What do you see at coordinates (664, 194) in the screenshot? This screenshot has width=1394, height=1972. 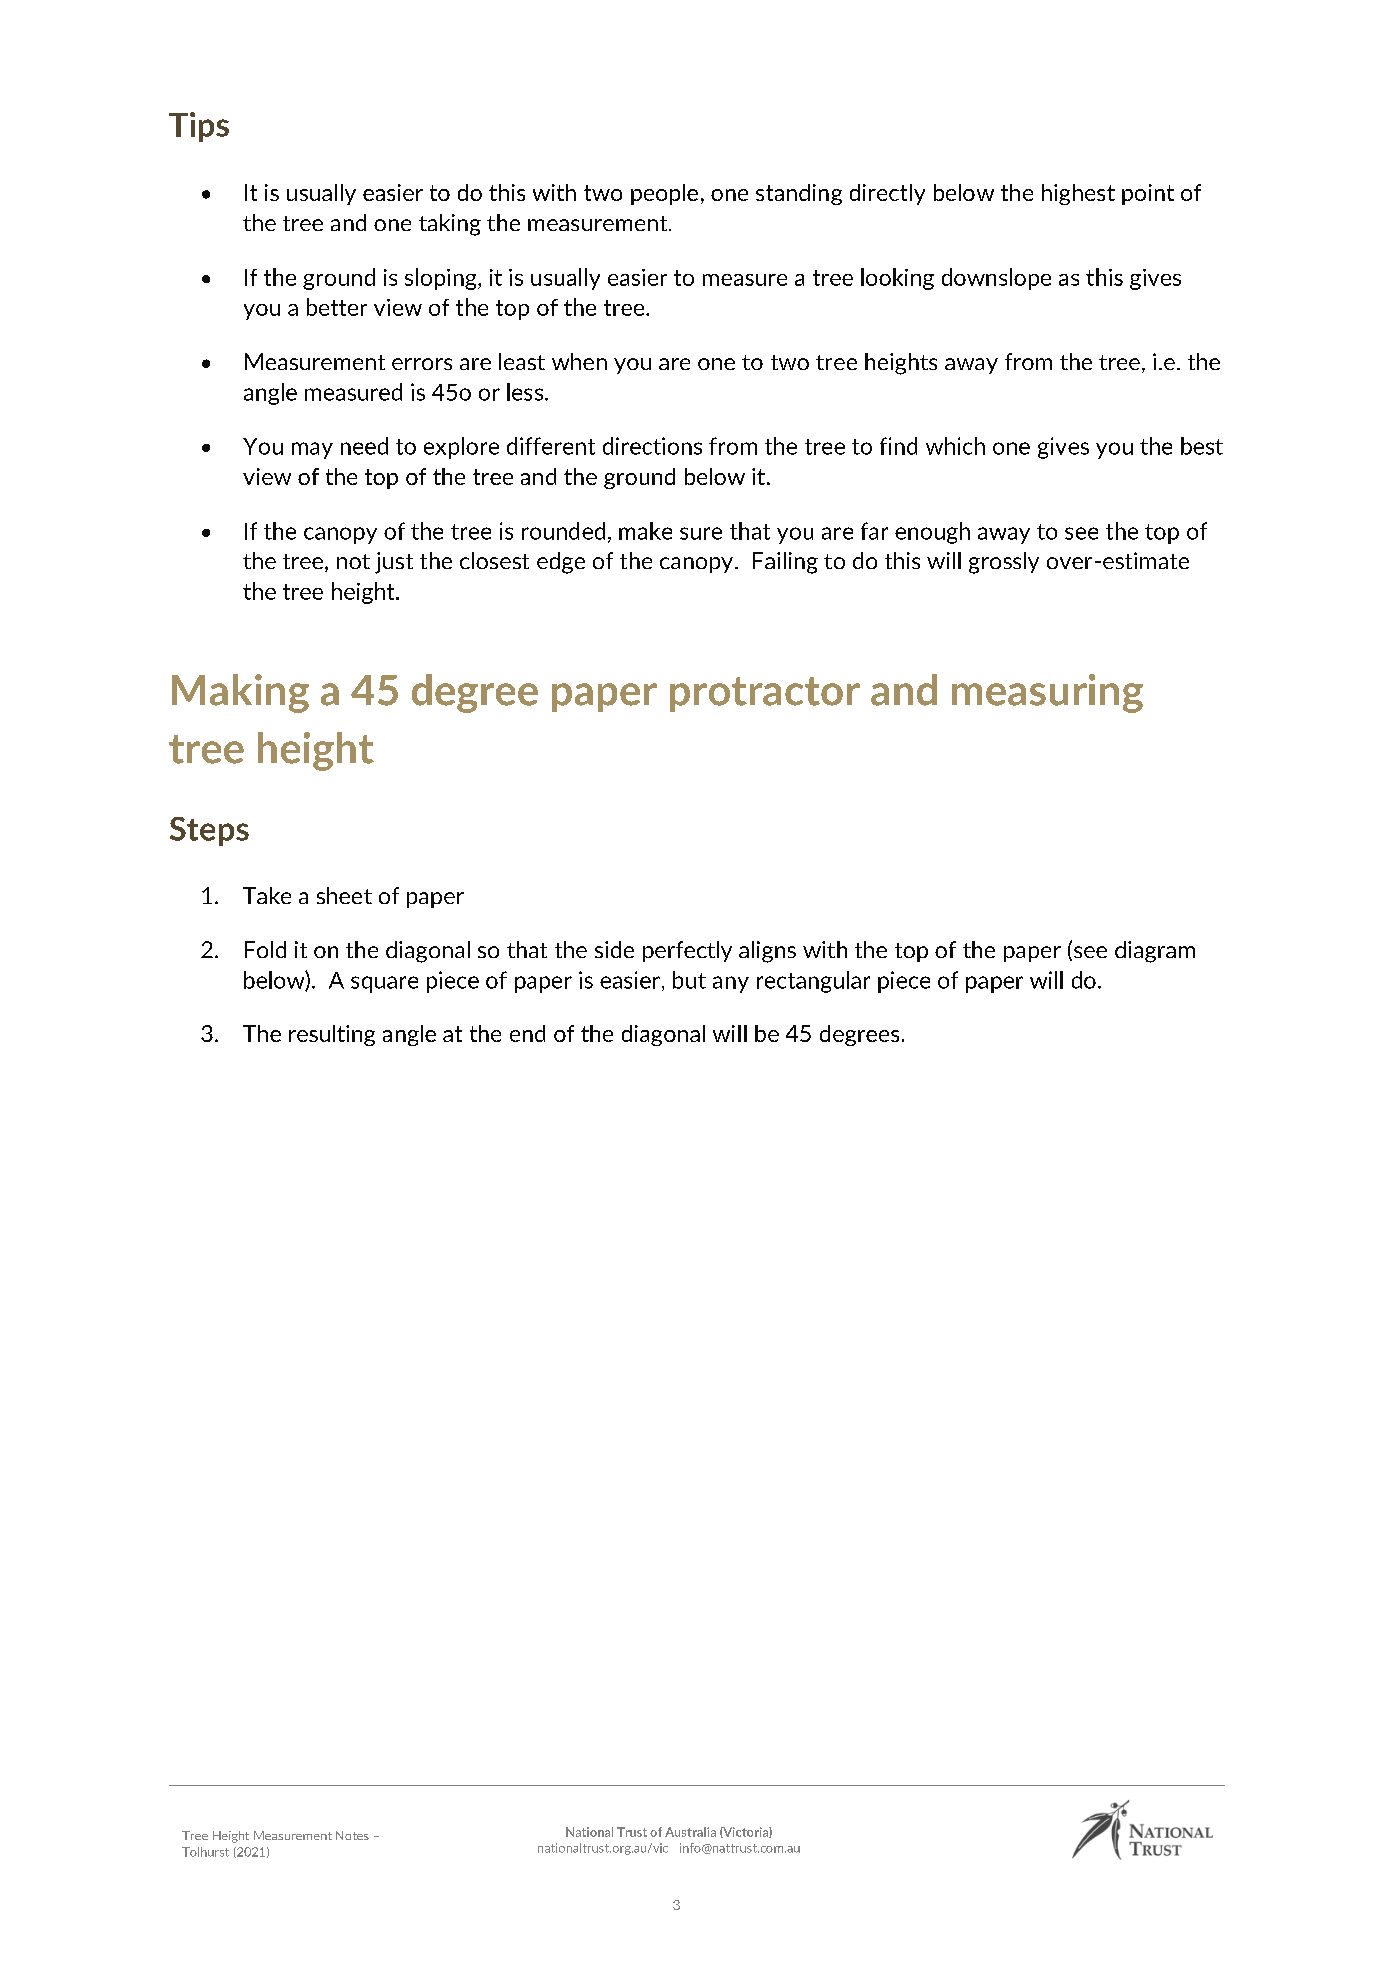 I see `people` at bounding box center [664, 194].
